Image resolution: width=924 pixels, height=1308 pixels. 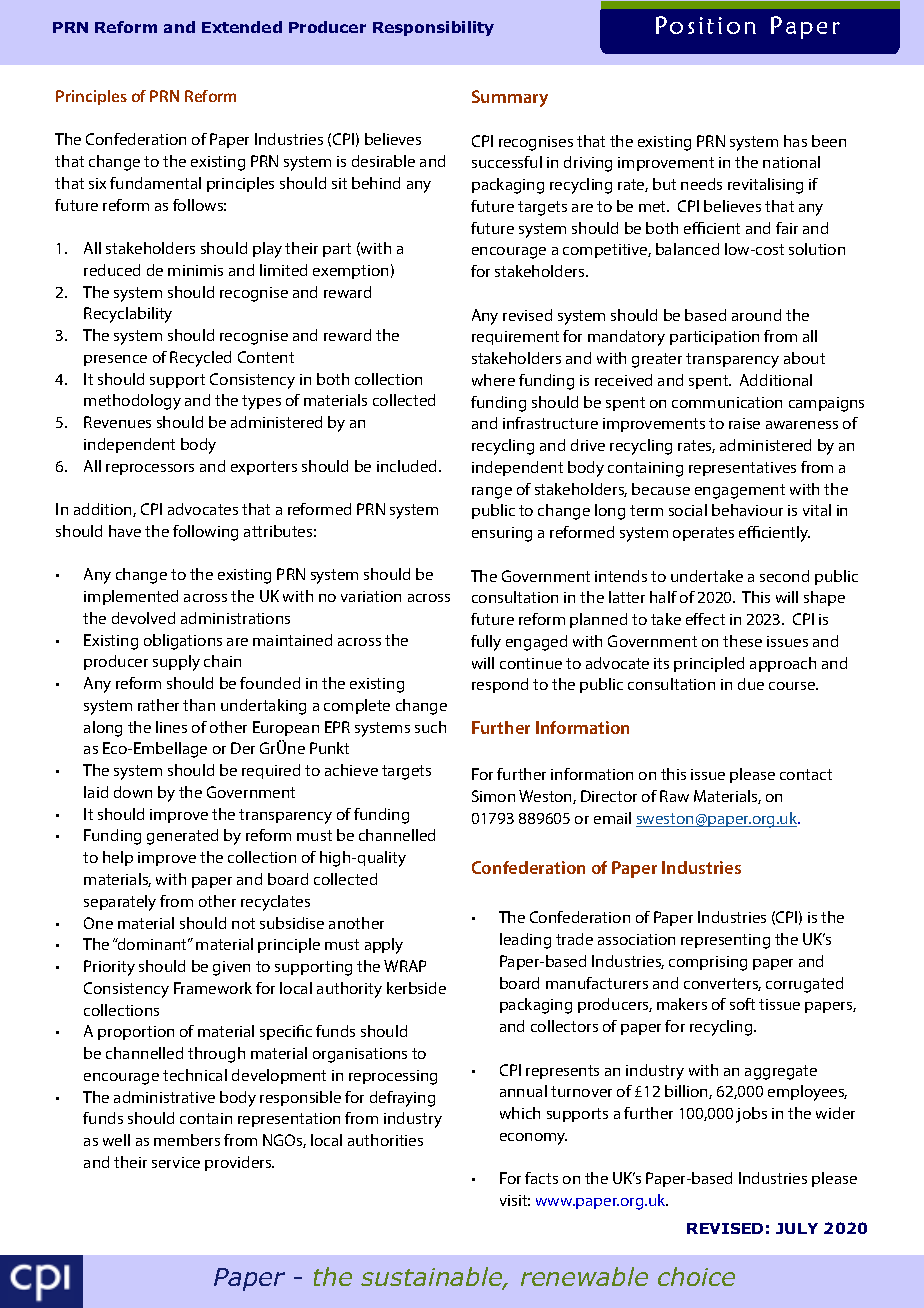 What do you see at coordinates (118, 858) in the document?
I see `help` at bounding box center [118, 858].
